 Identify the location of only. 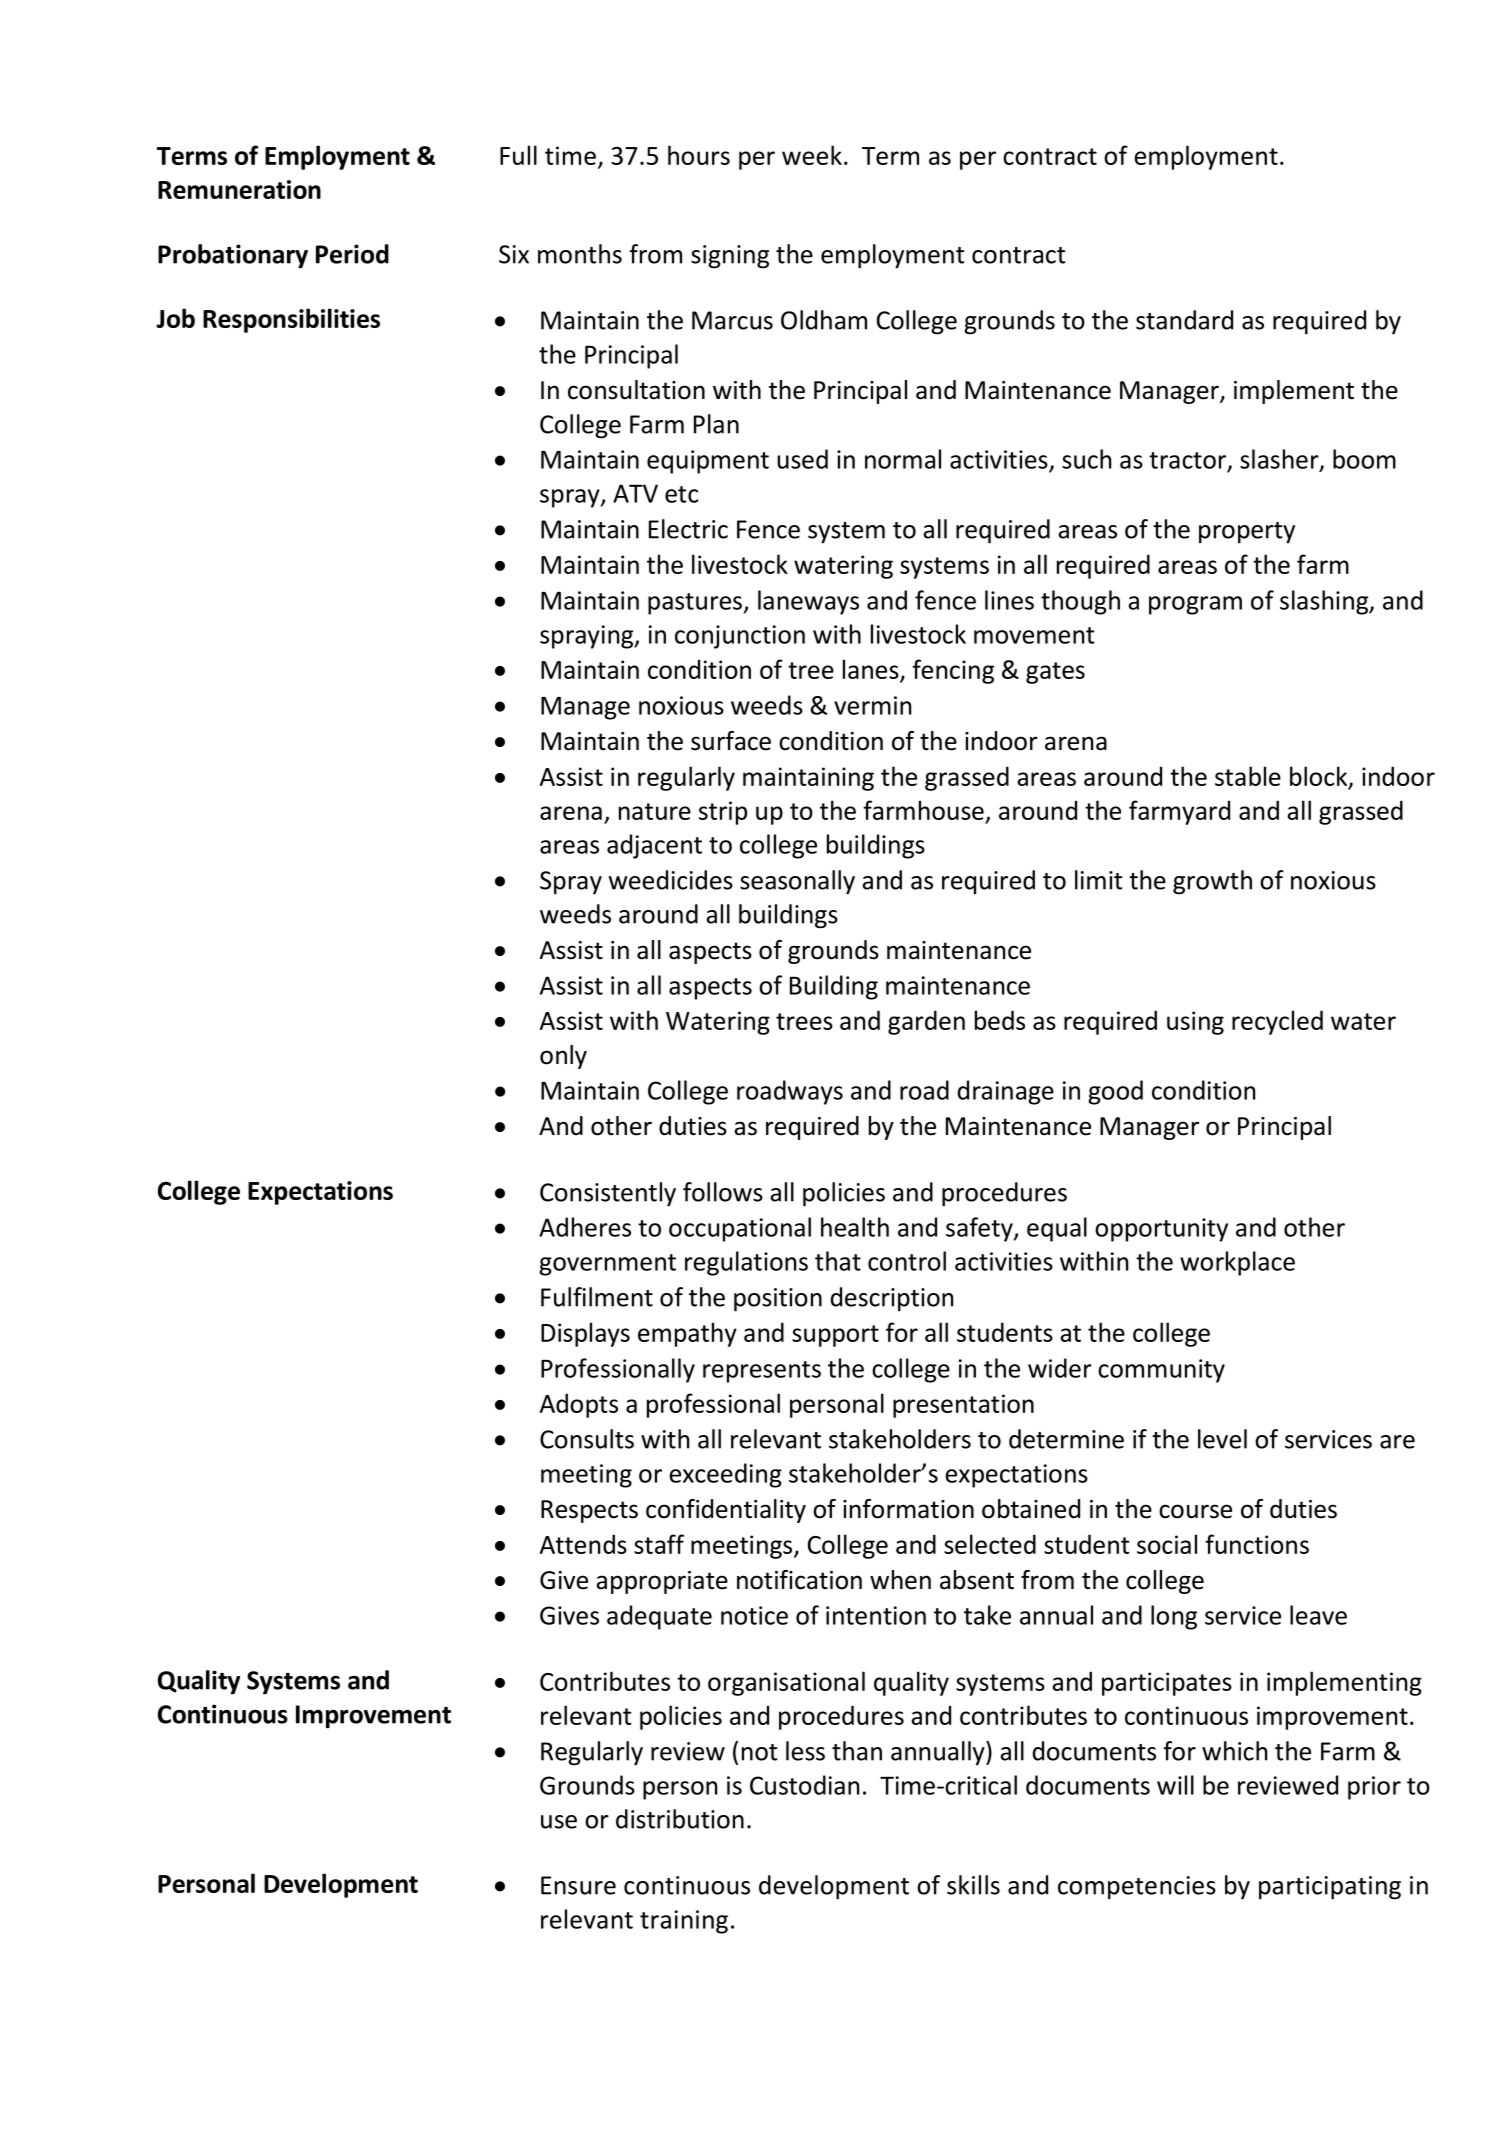
(563, 1057).
